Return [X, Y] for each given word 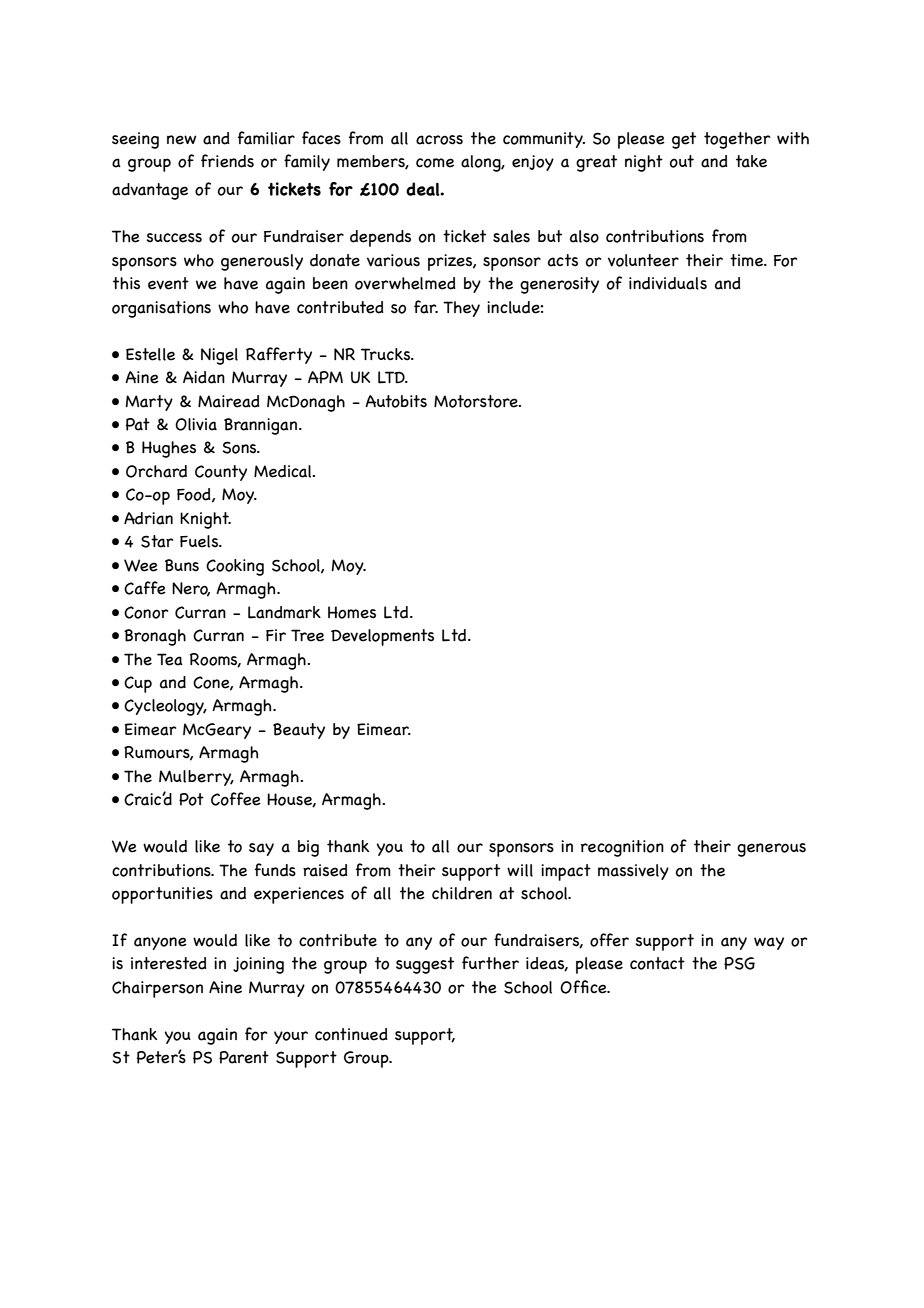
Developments [382, 637]
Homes [352, 612]
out [682, 161]
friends [227, 161]
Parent [244, 1057]
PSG [739, 963]
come [435, 163]
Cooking [235, 567]
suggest [425, 965]
